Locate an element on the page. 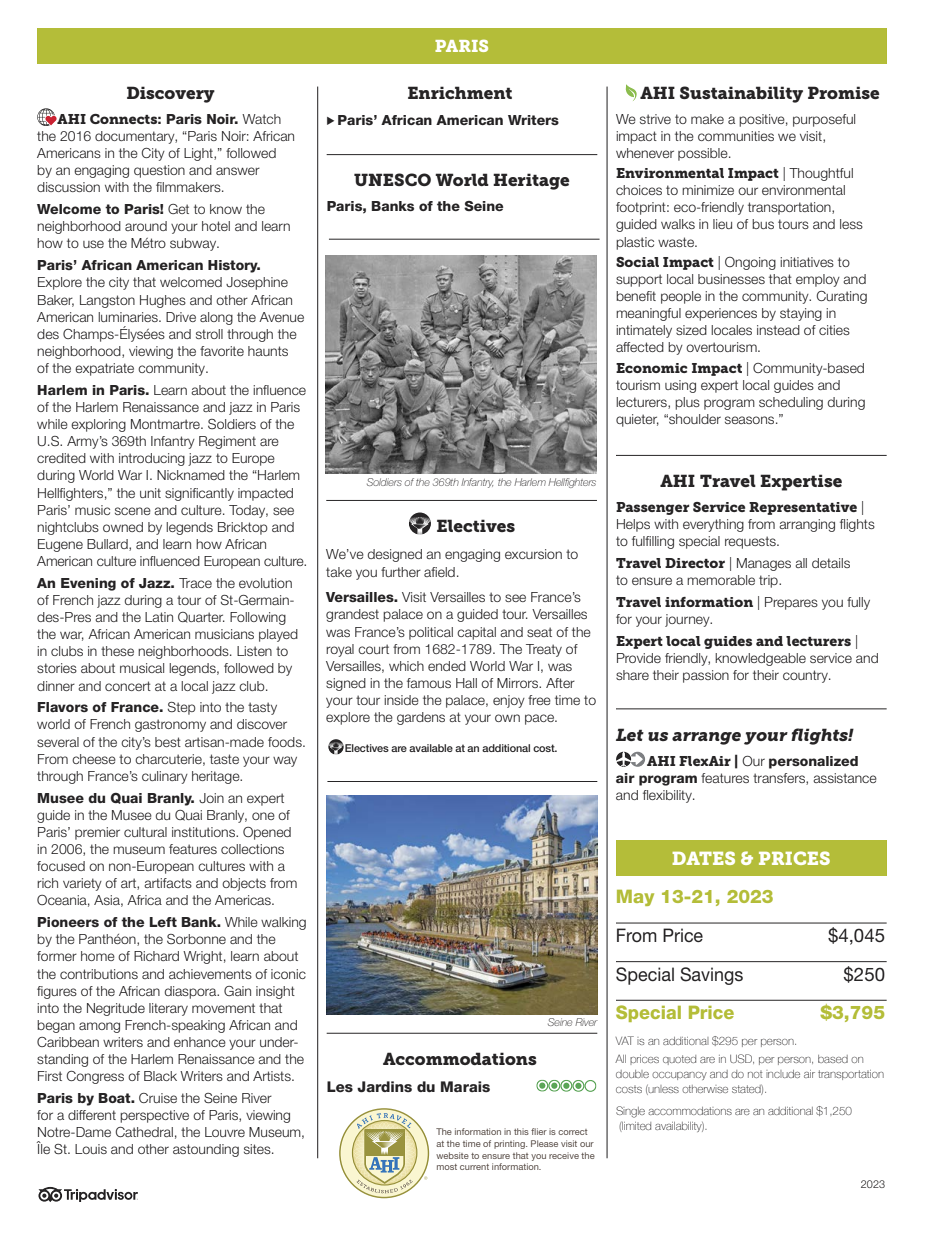 This page has height=1233, width=952. Sustainability is located at coordinates (741, 94).
